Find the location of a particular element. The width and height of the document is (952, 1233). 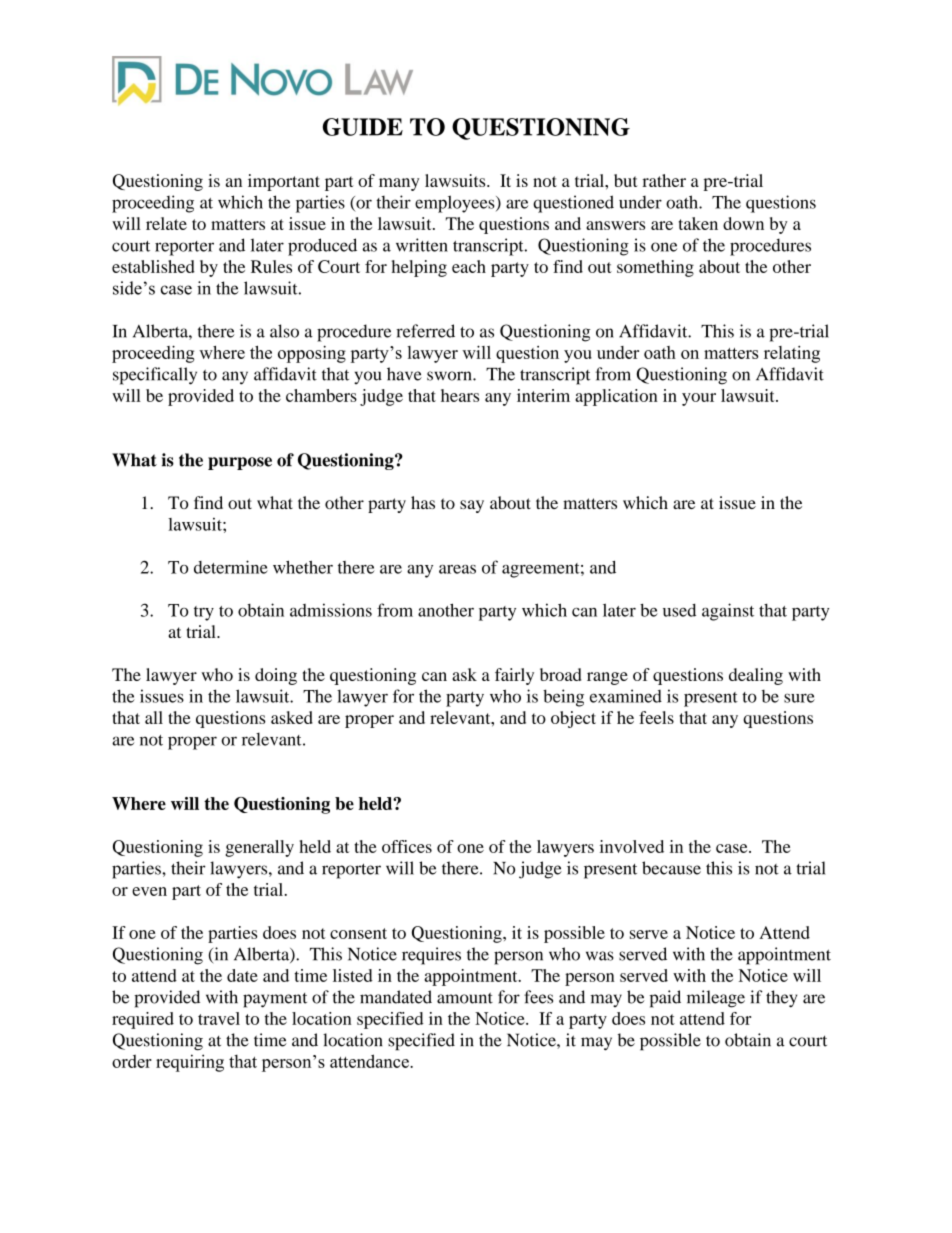

asked is located at coordinates (292, 717).
